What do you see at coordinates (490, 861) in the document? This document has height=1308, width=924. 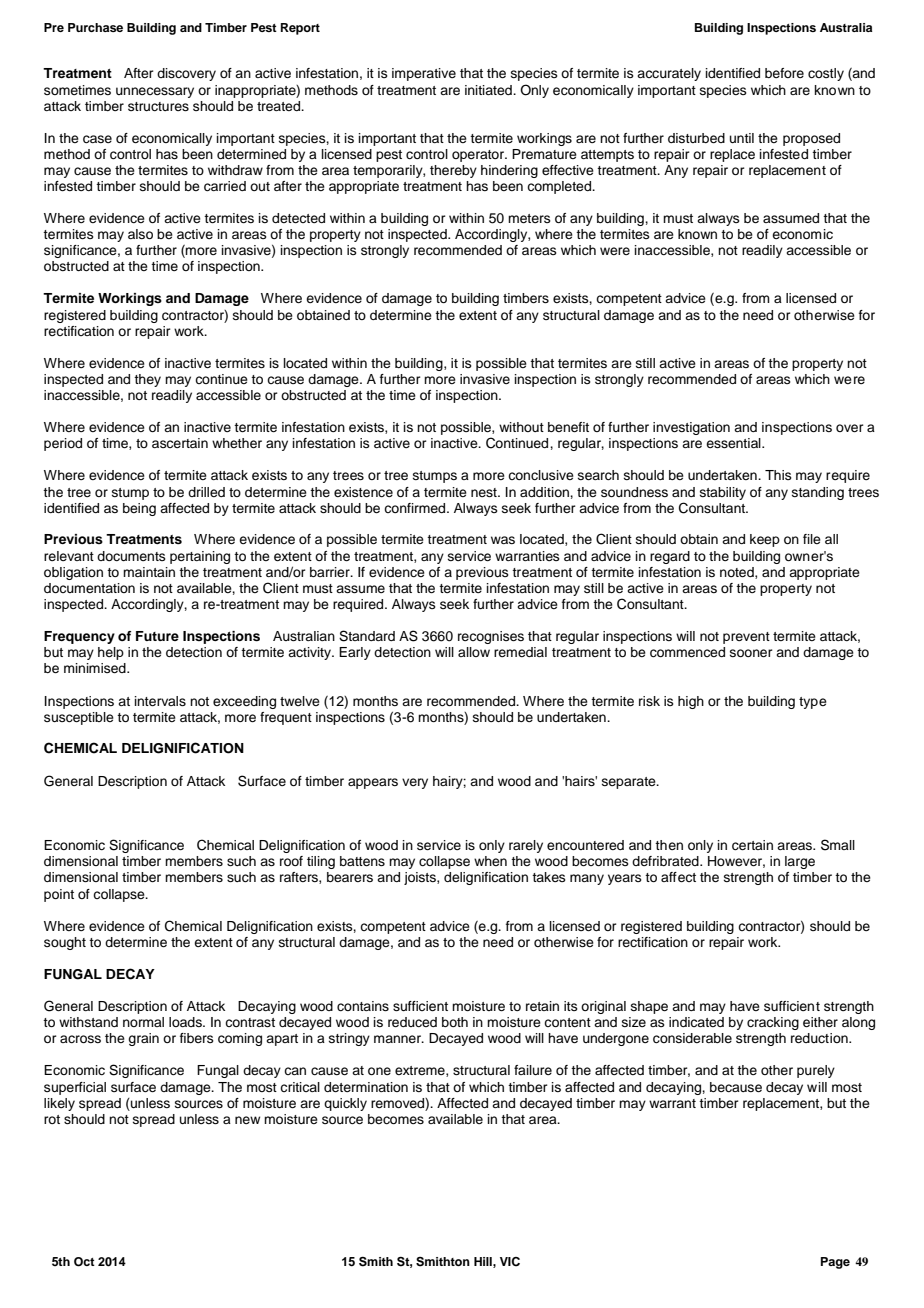 I see `when` at bounding box center [490, 861].
